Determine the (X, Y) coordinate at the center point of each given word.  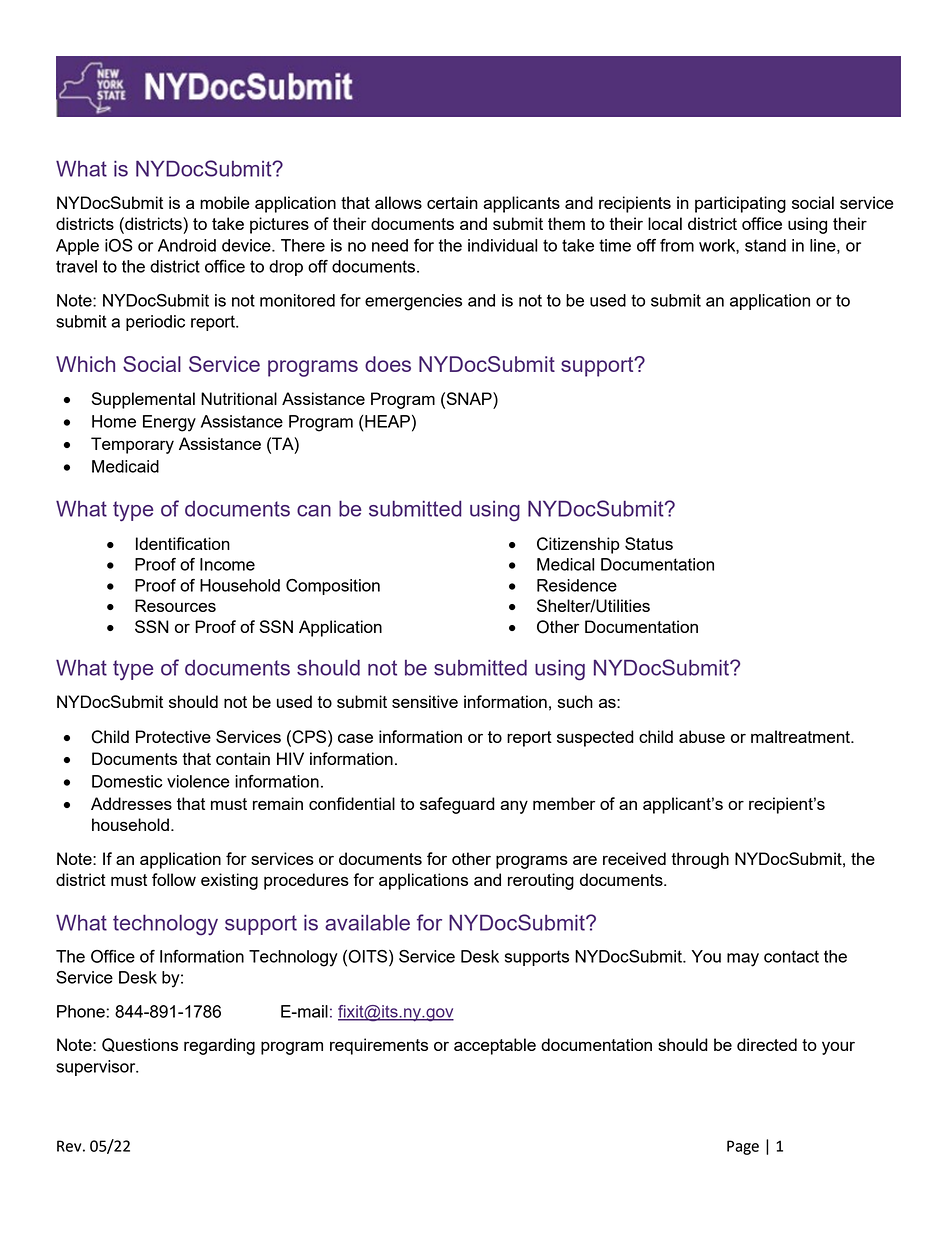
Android (187, 245)
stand (765, 245)
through (700, 860)
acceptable (495, 1046)
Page (743, 1147)
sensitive (425, 701)
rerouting (541, 881)
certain (452, 202)
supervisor (97, 1068)
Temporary (132, 445)
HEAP (386, 421)
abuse (702, 736)
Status (649, 543)
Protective (173, 736)
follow (174, 879)
